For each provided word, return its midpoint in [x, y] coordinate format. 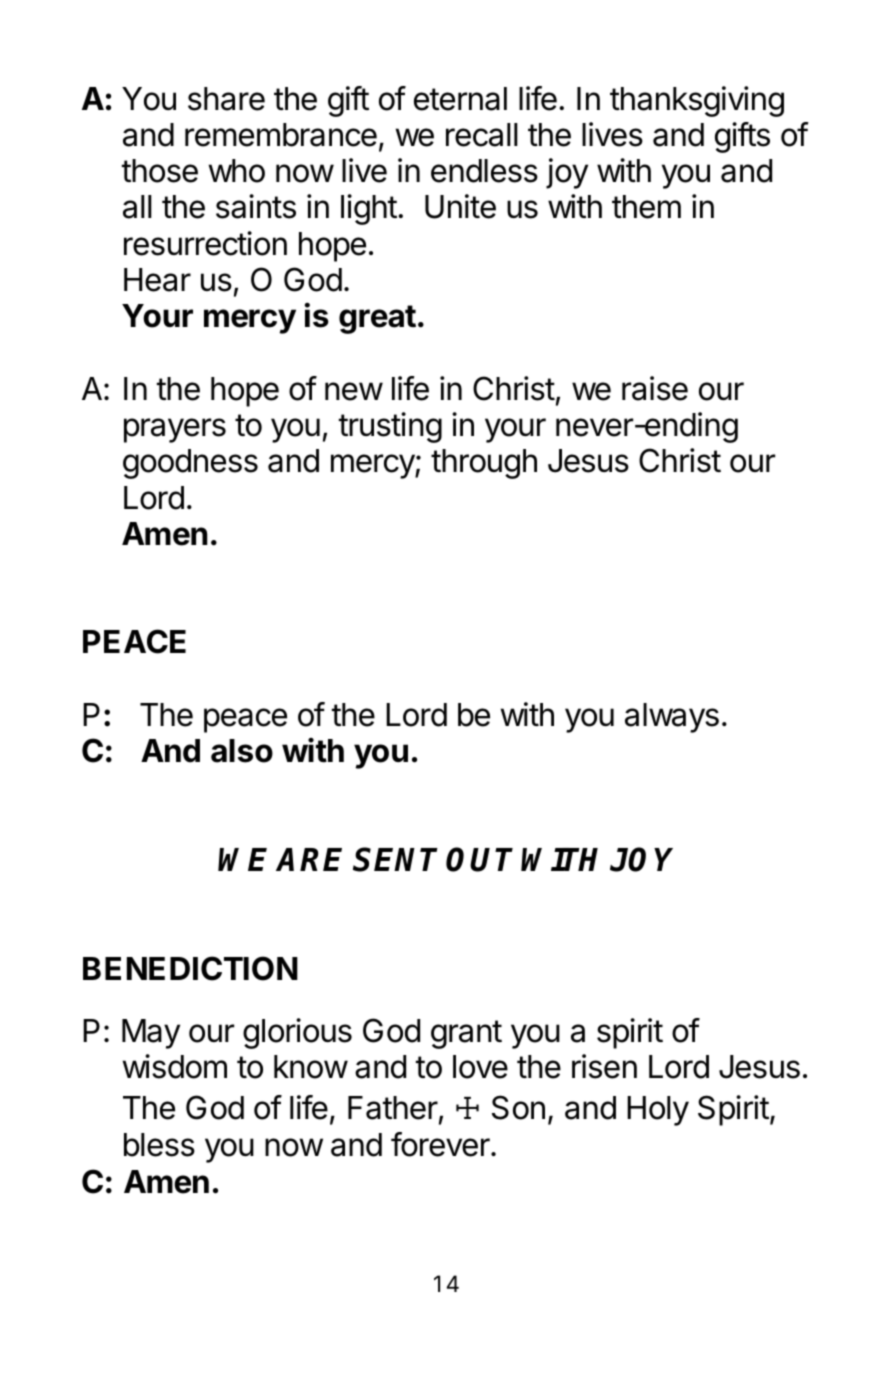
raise [655, 388]
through [484, 464]
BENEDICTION [190, 968]
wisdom [174, 1066]
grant [466, 1034]
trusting [390, 427]
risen [604, 1066]
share [226, 99]
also [242, 751]
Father [393, 1108]
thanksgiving [697, 101]
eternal [460, 99]
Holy [658, 1111]
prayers [175, 430]
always [672, 718]
